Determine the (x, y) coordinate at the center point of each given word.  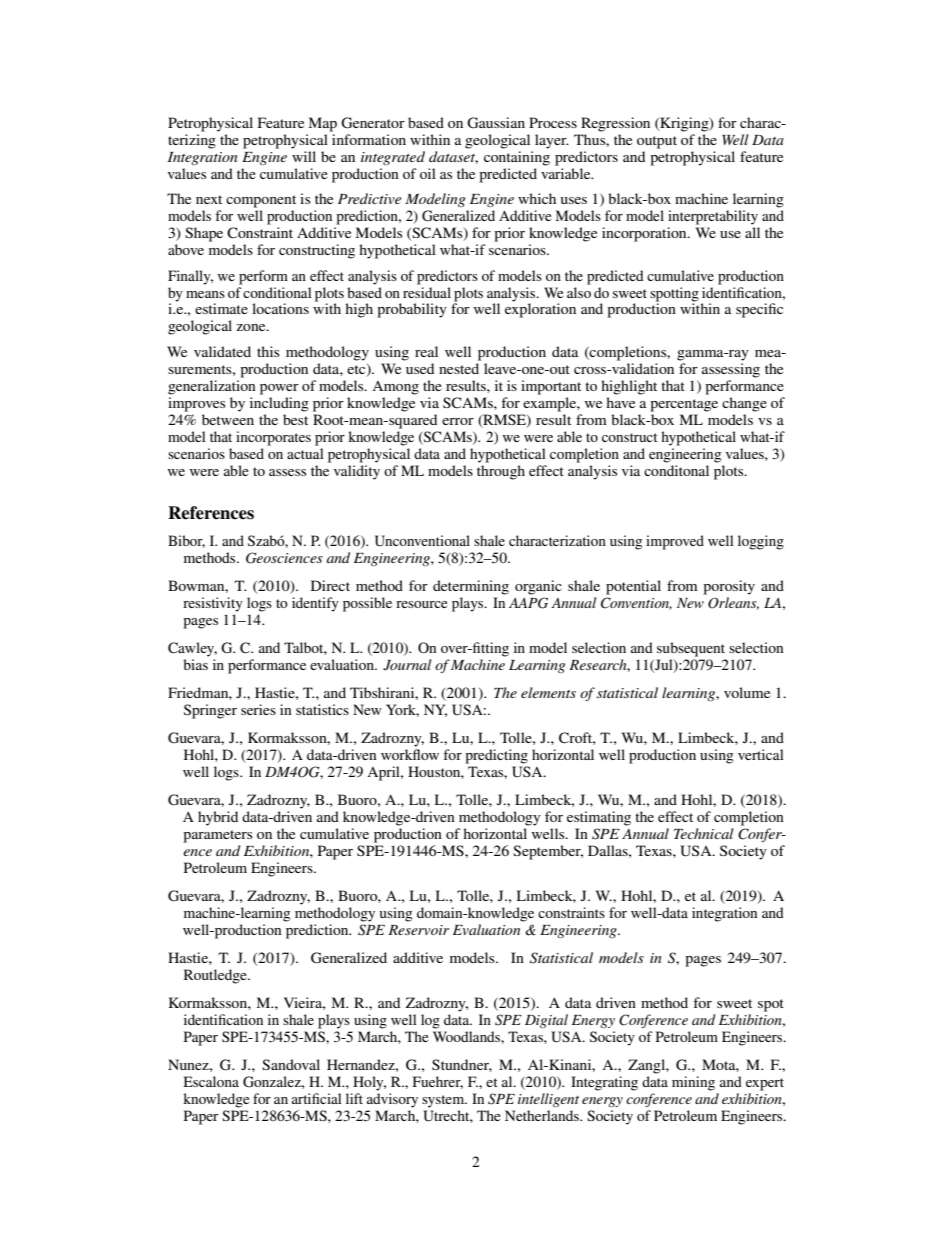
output (657, 142)
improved (675, 542)
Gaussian (496, 123)
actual (305, 453)
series (258, 709)
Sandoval (291, 1064)
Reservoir (418, 930)
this (268, 351)
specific (759, 310)
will (304, 156)
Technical (704, 833)
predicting (496, 756)
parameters (218, 836)
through (501, 472)
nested (459, 368)
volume (747, 692)
